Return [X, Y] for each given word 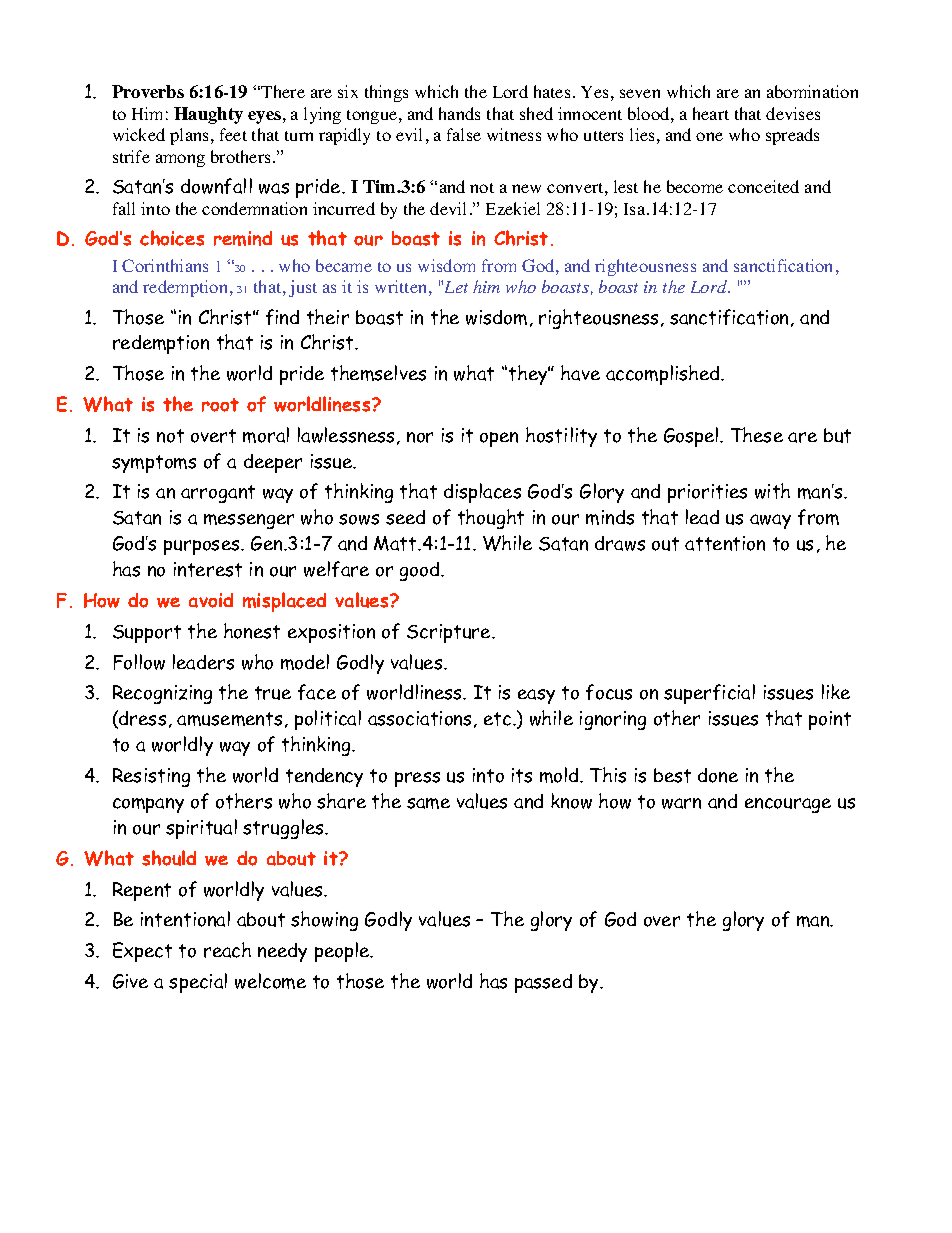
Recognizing [162, 694]
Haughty [208, 115]
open [499, 439]
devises [793, 113]
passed [543, 983]
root [220, 405]
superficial [709, 694]
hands [459, 113]
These [757, 435]
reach [227, 950]
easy [536, 696]
